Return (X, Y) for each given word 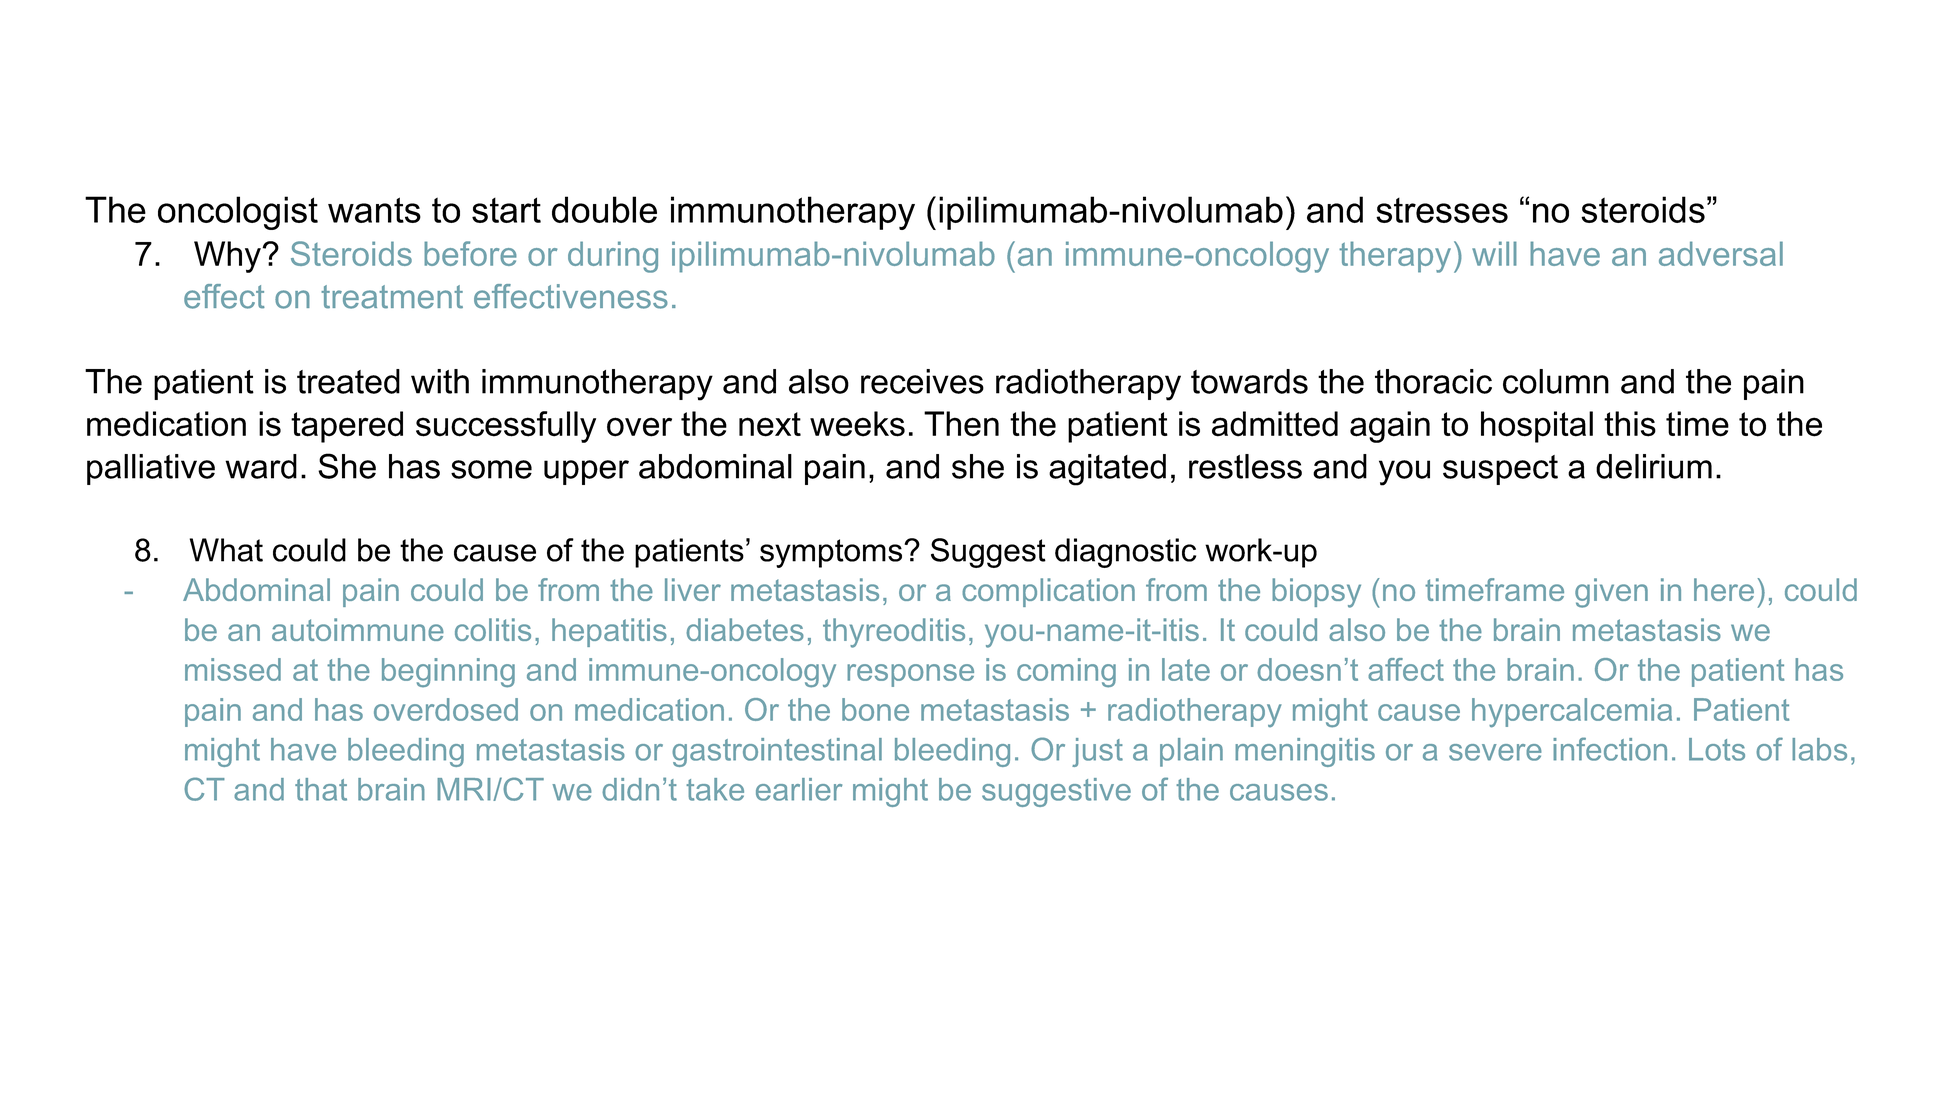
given (1611, 593)
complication (1048, 592)
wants (374, 210)
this (1630, 424)
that (321, 789)
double (604, 209)
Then (961, 424)
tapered (347, 427)
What (226, 550)
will (1494, 253)
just (1097, 752)
